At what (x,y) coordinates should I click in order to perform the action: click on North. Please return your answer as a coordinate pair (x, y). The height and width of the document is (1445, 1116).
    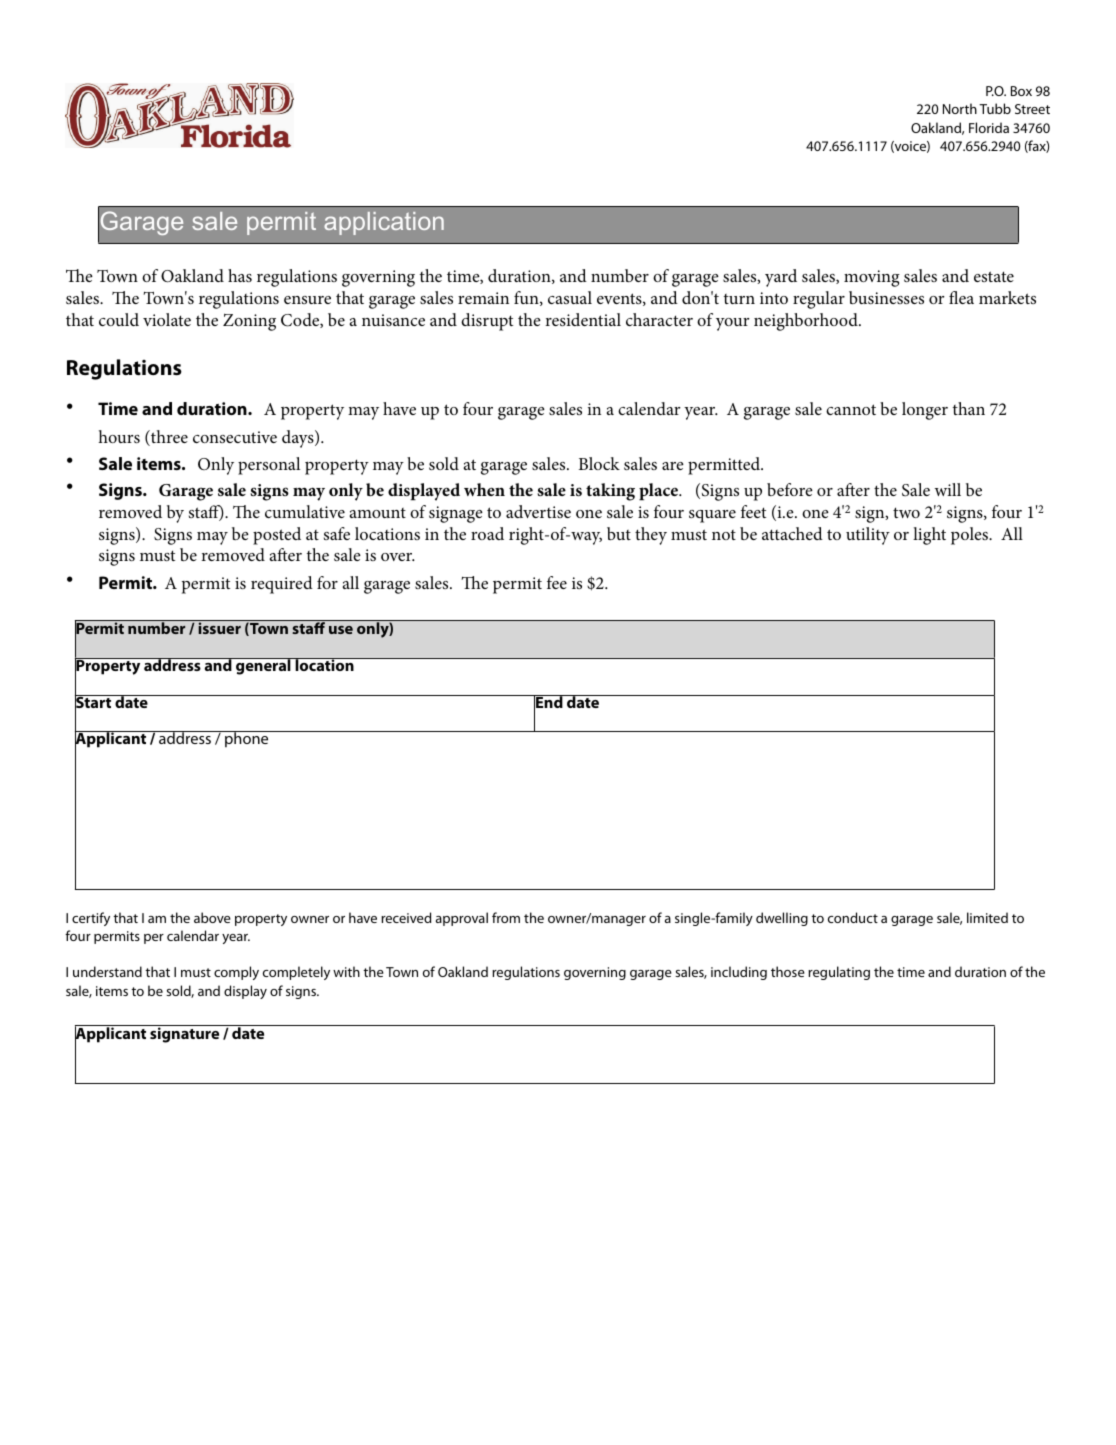
    Looking at the image, I should click on (960, 108).
